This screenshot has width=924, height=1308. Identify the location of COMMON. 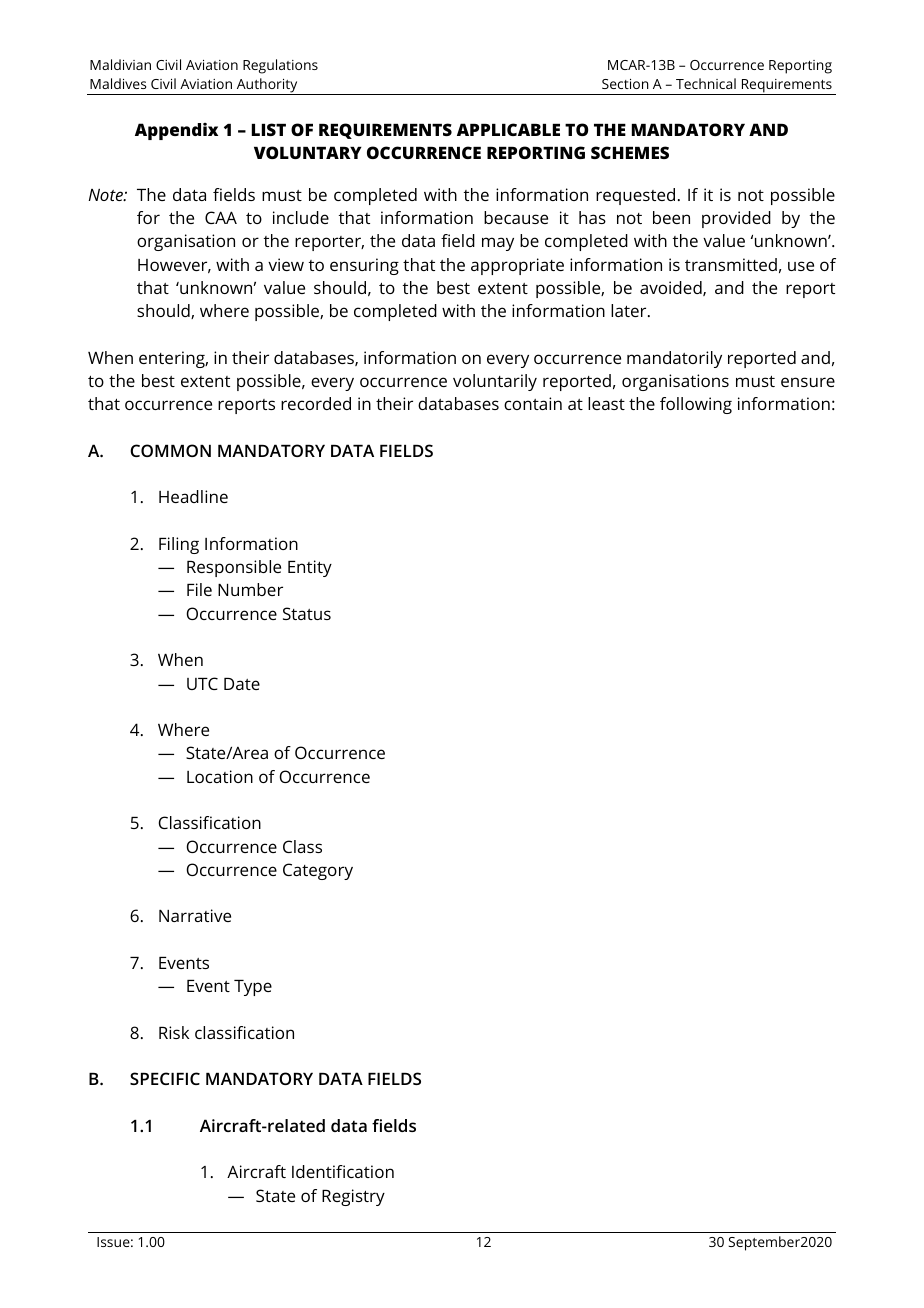
(170, 450).
